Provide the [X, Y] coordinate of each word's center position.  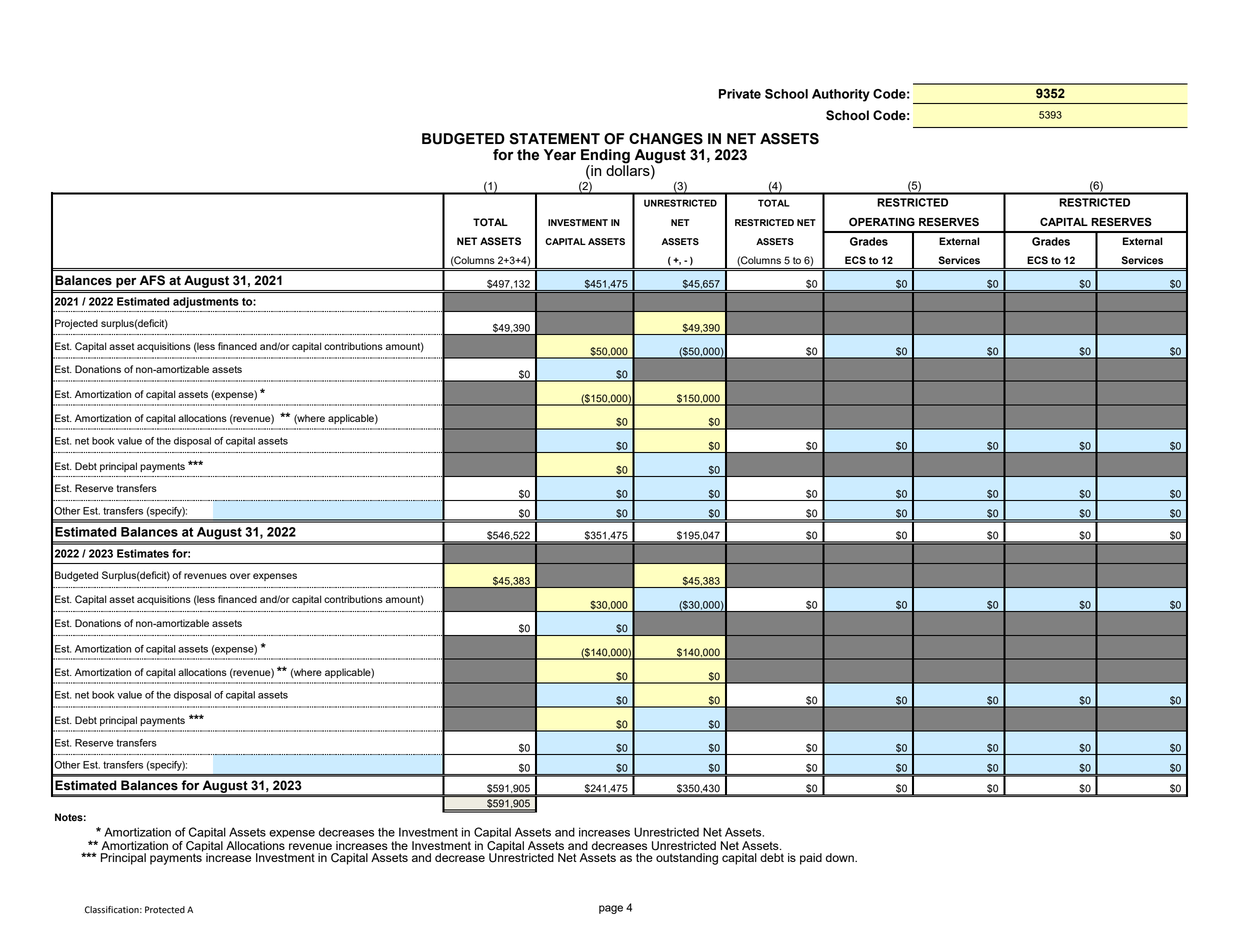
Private [740, 94]
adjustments [206, 302]
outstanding [687, 859]
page [611, 909]
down [841, 857]
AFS [152, 280]
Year [560, 155]
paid [811, 859]
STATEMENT [555, 139]
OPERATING [882, 222]
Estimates [143, 553]
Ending [605, 157]
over [240, 576]
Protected [165, 910]
